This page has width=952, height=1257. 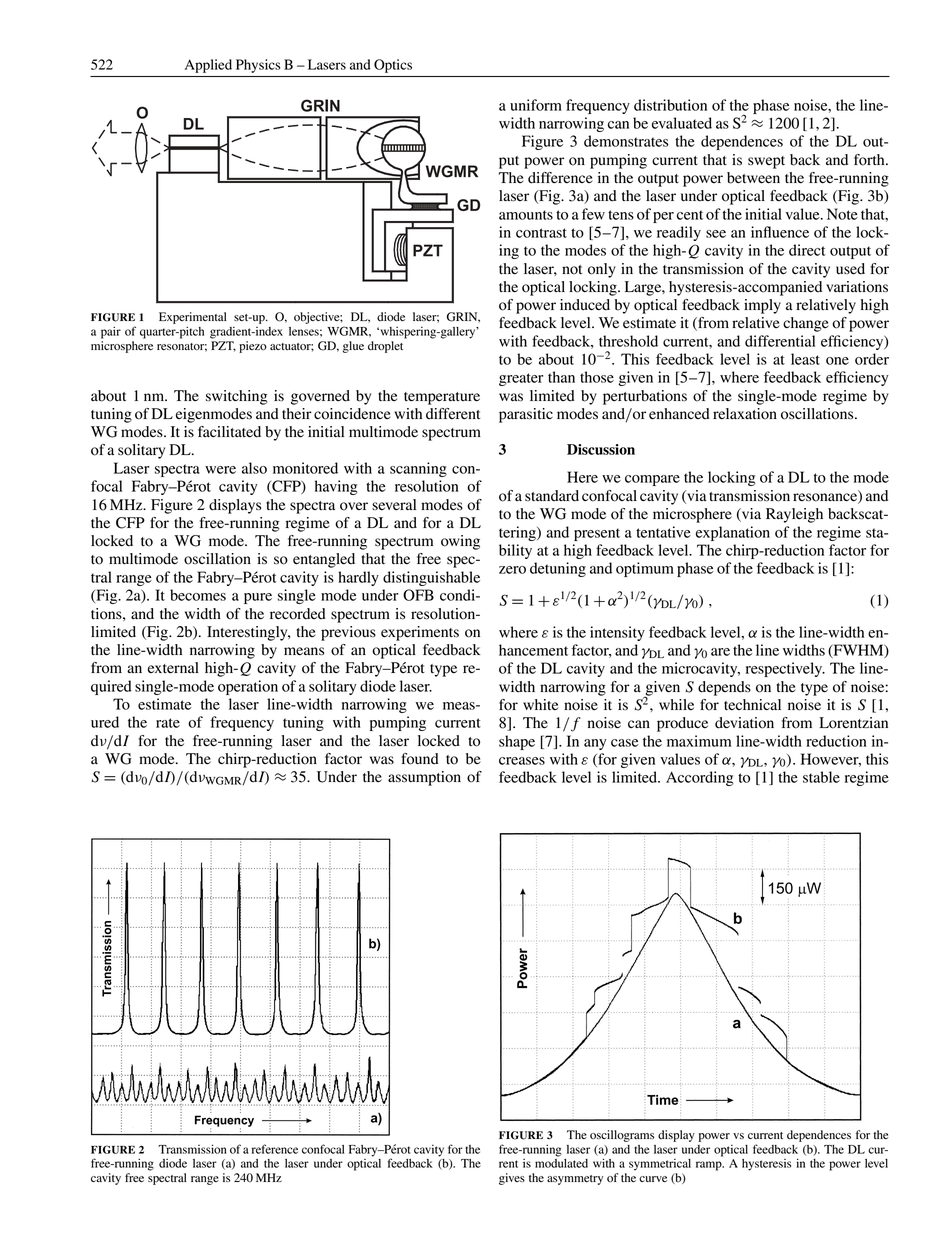 What do you see at coordinates (275, 1149) in the page?
I see `reference` at bounding box center [275, 1149].
